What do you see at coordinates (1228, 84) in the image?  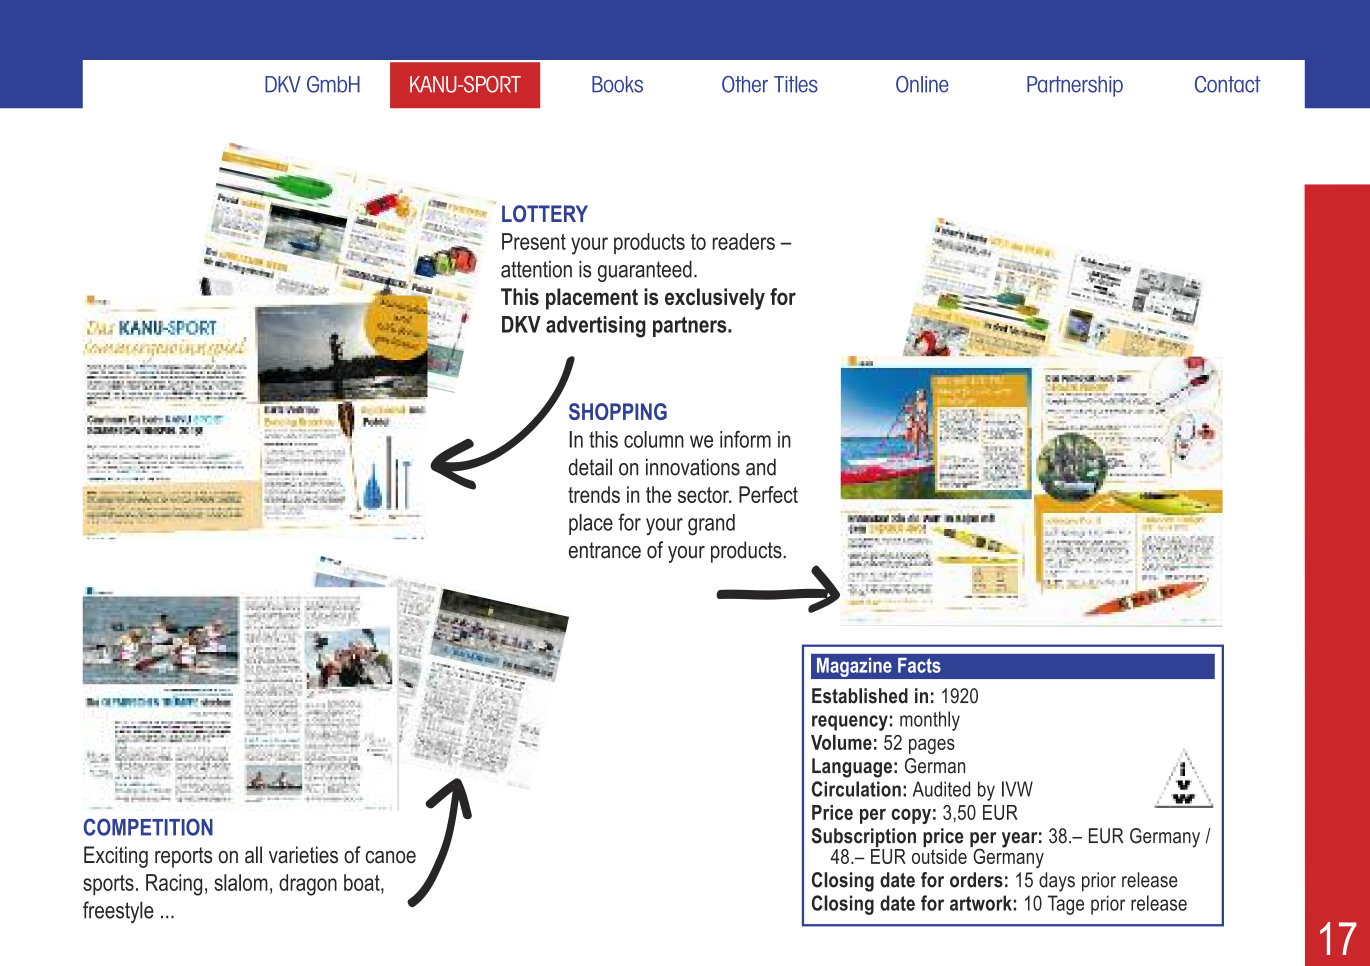 I see `Contact` at bounding box center [1228, 84].
